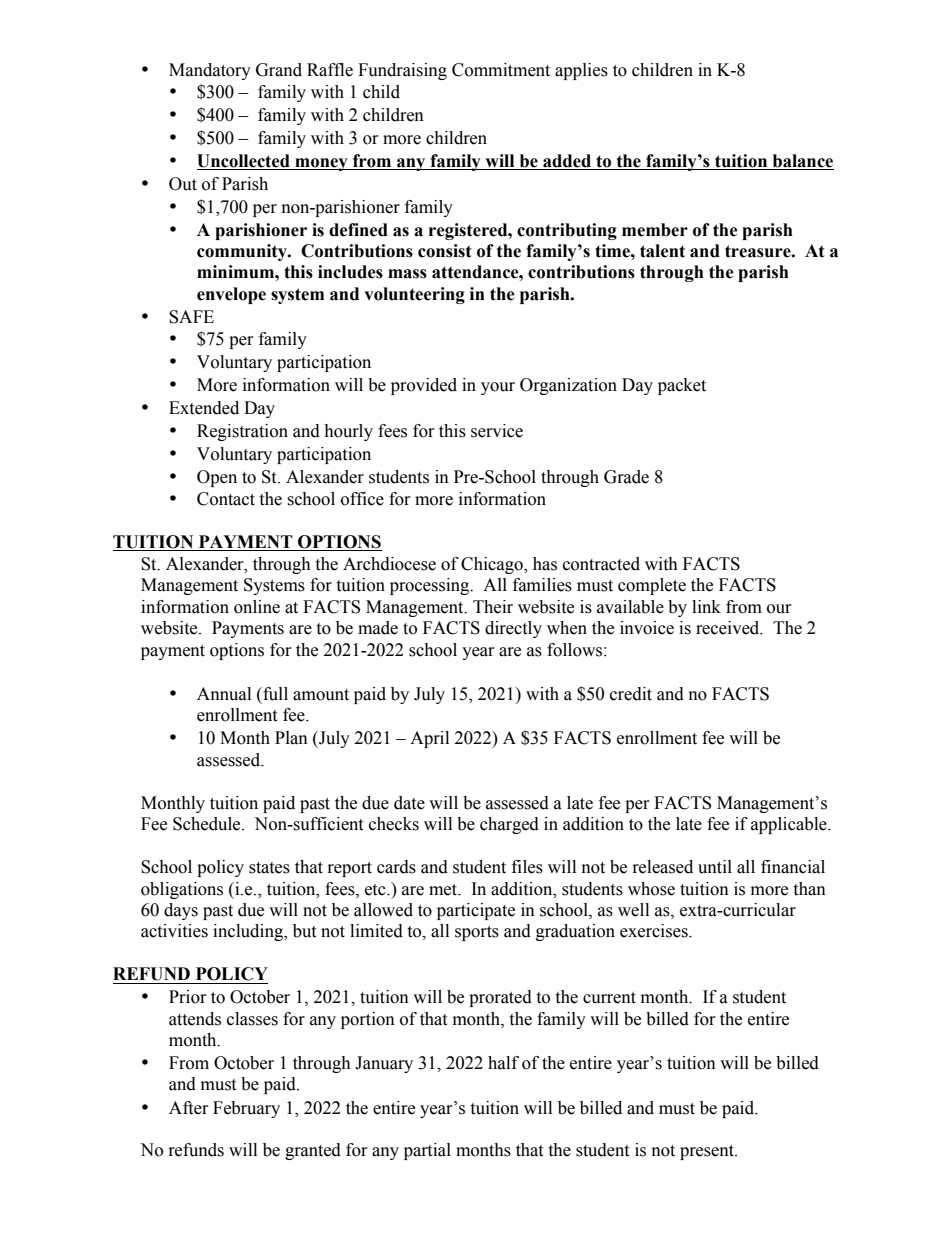 The image size is (952, 1233). Describe the element at coordinates (493, 607) in the page. I see `Their` at that location.
